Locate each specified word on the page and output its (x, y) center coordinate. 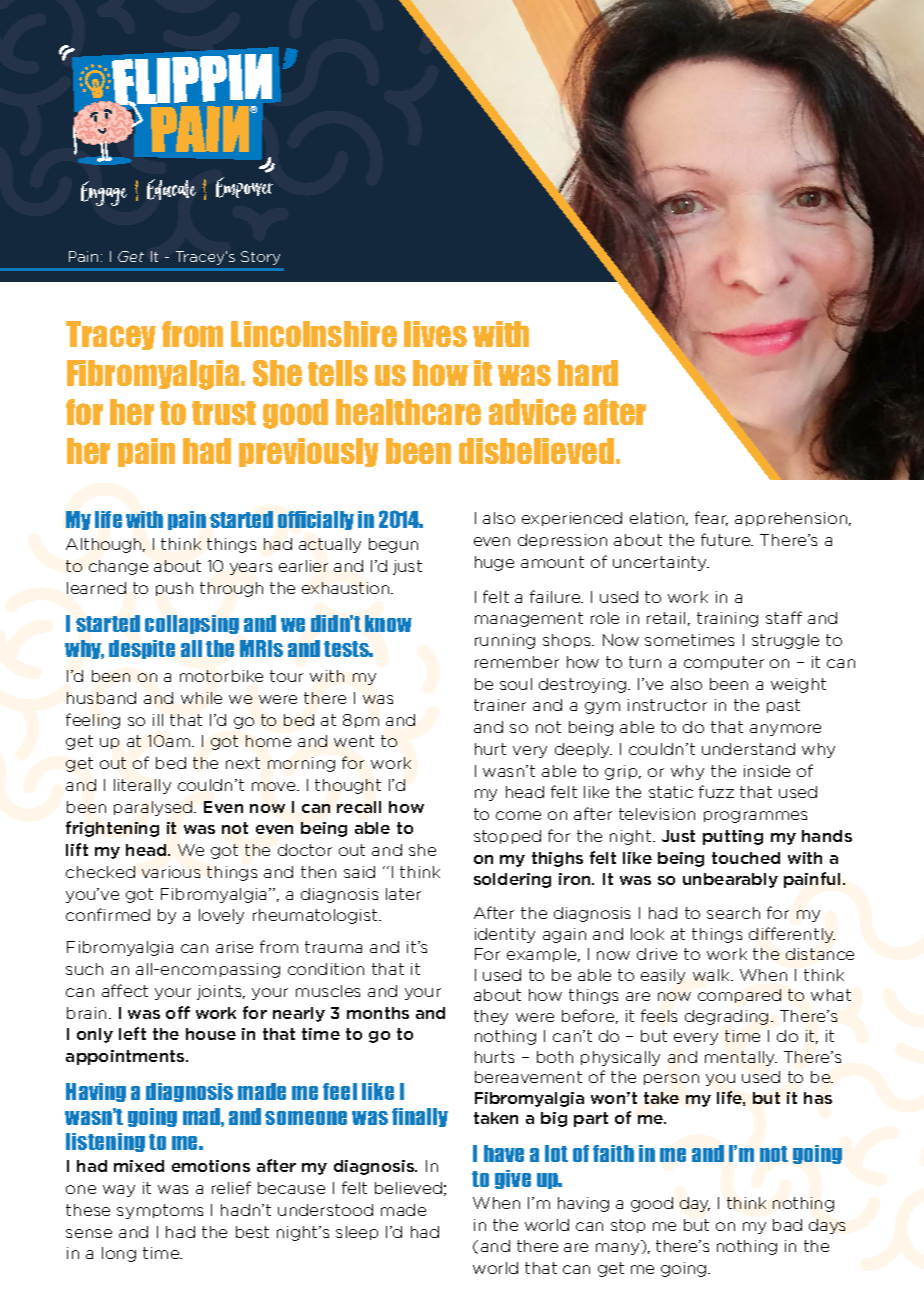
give (513, 1179)
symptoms (160, 1211)
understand (748, 749)
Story (260, 258)
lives (435, 334)
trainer (500, 705)
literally (142, 786)
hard (588, 373)
